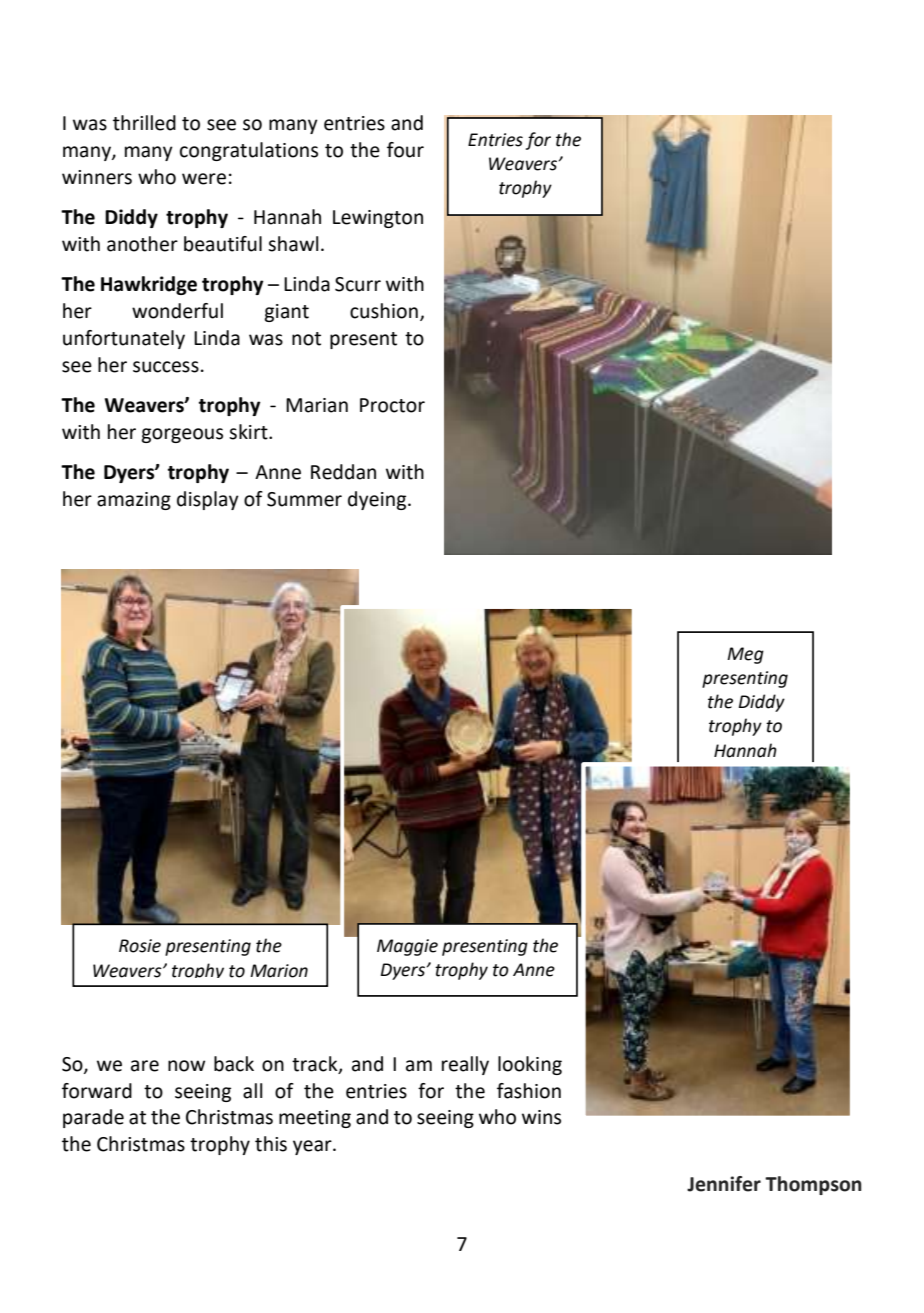 This page has height=1313, width=924. I want to click on were, so click(204, 179).
